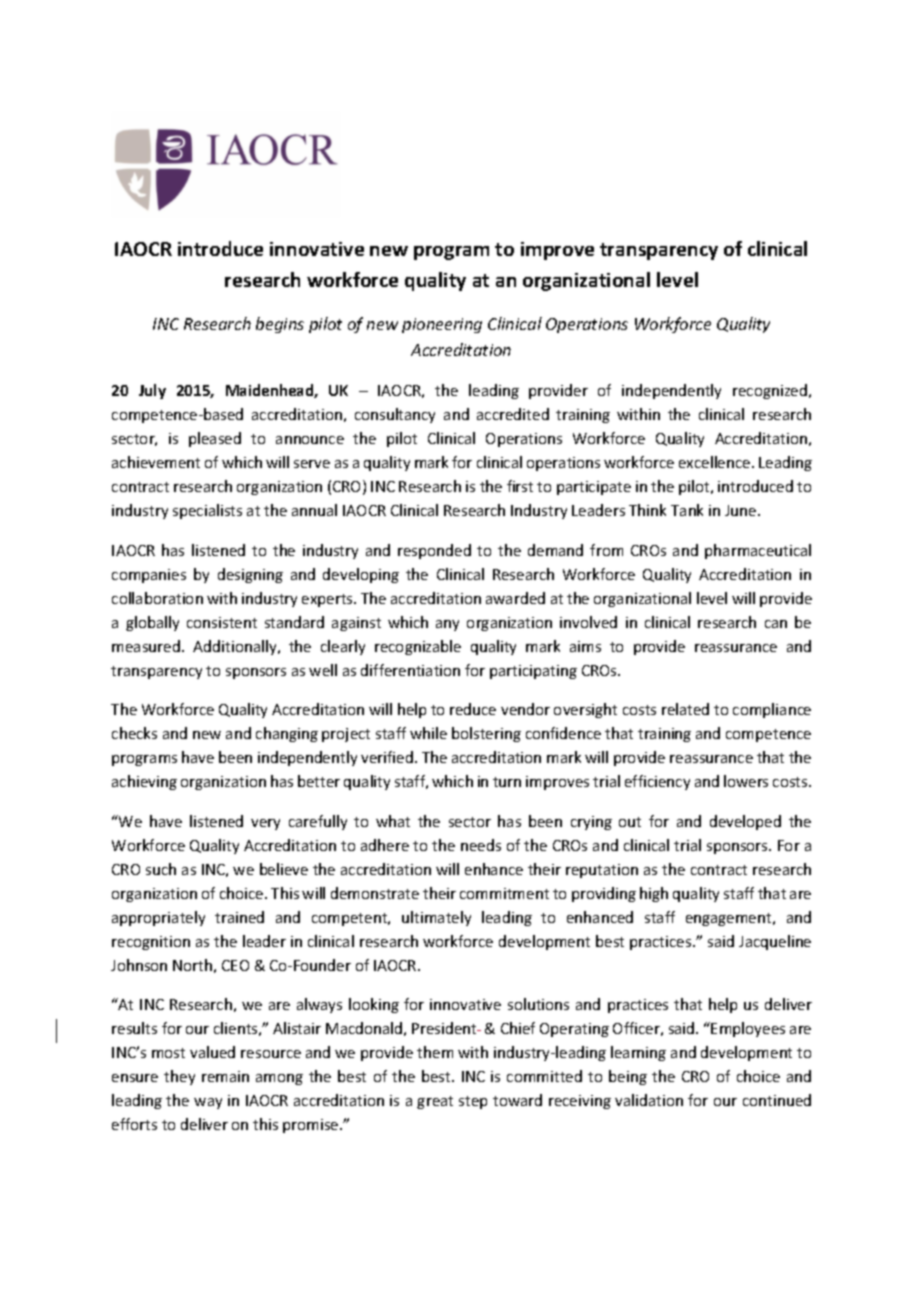 The image size is (924, 1308). I want to click on pioneering, so click(442, 325).
